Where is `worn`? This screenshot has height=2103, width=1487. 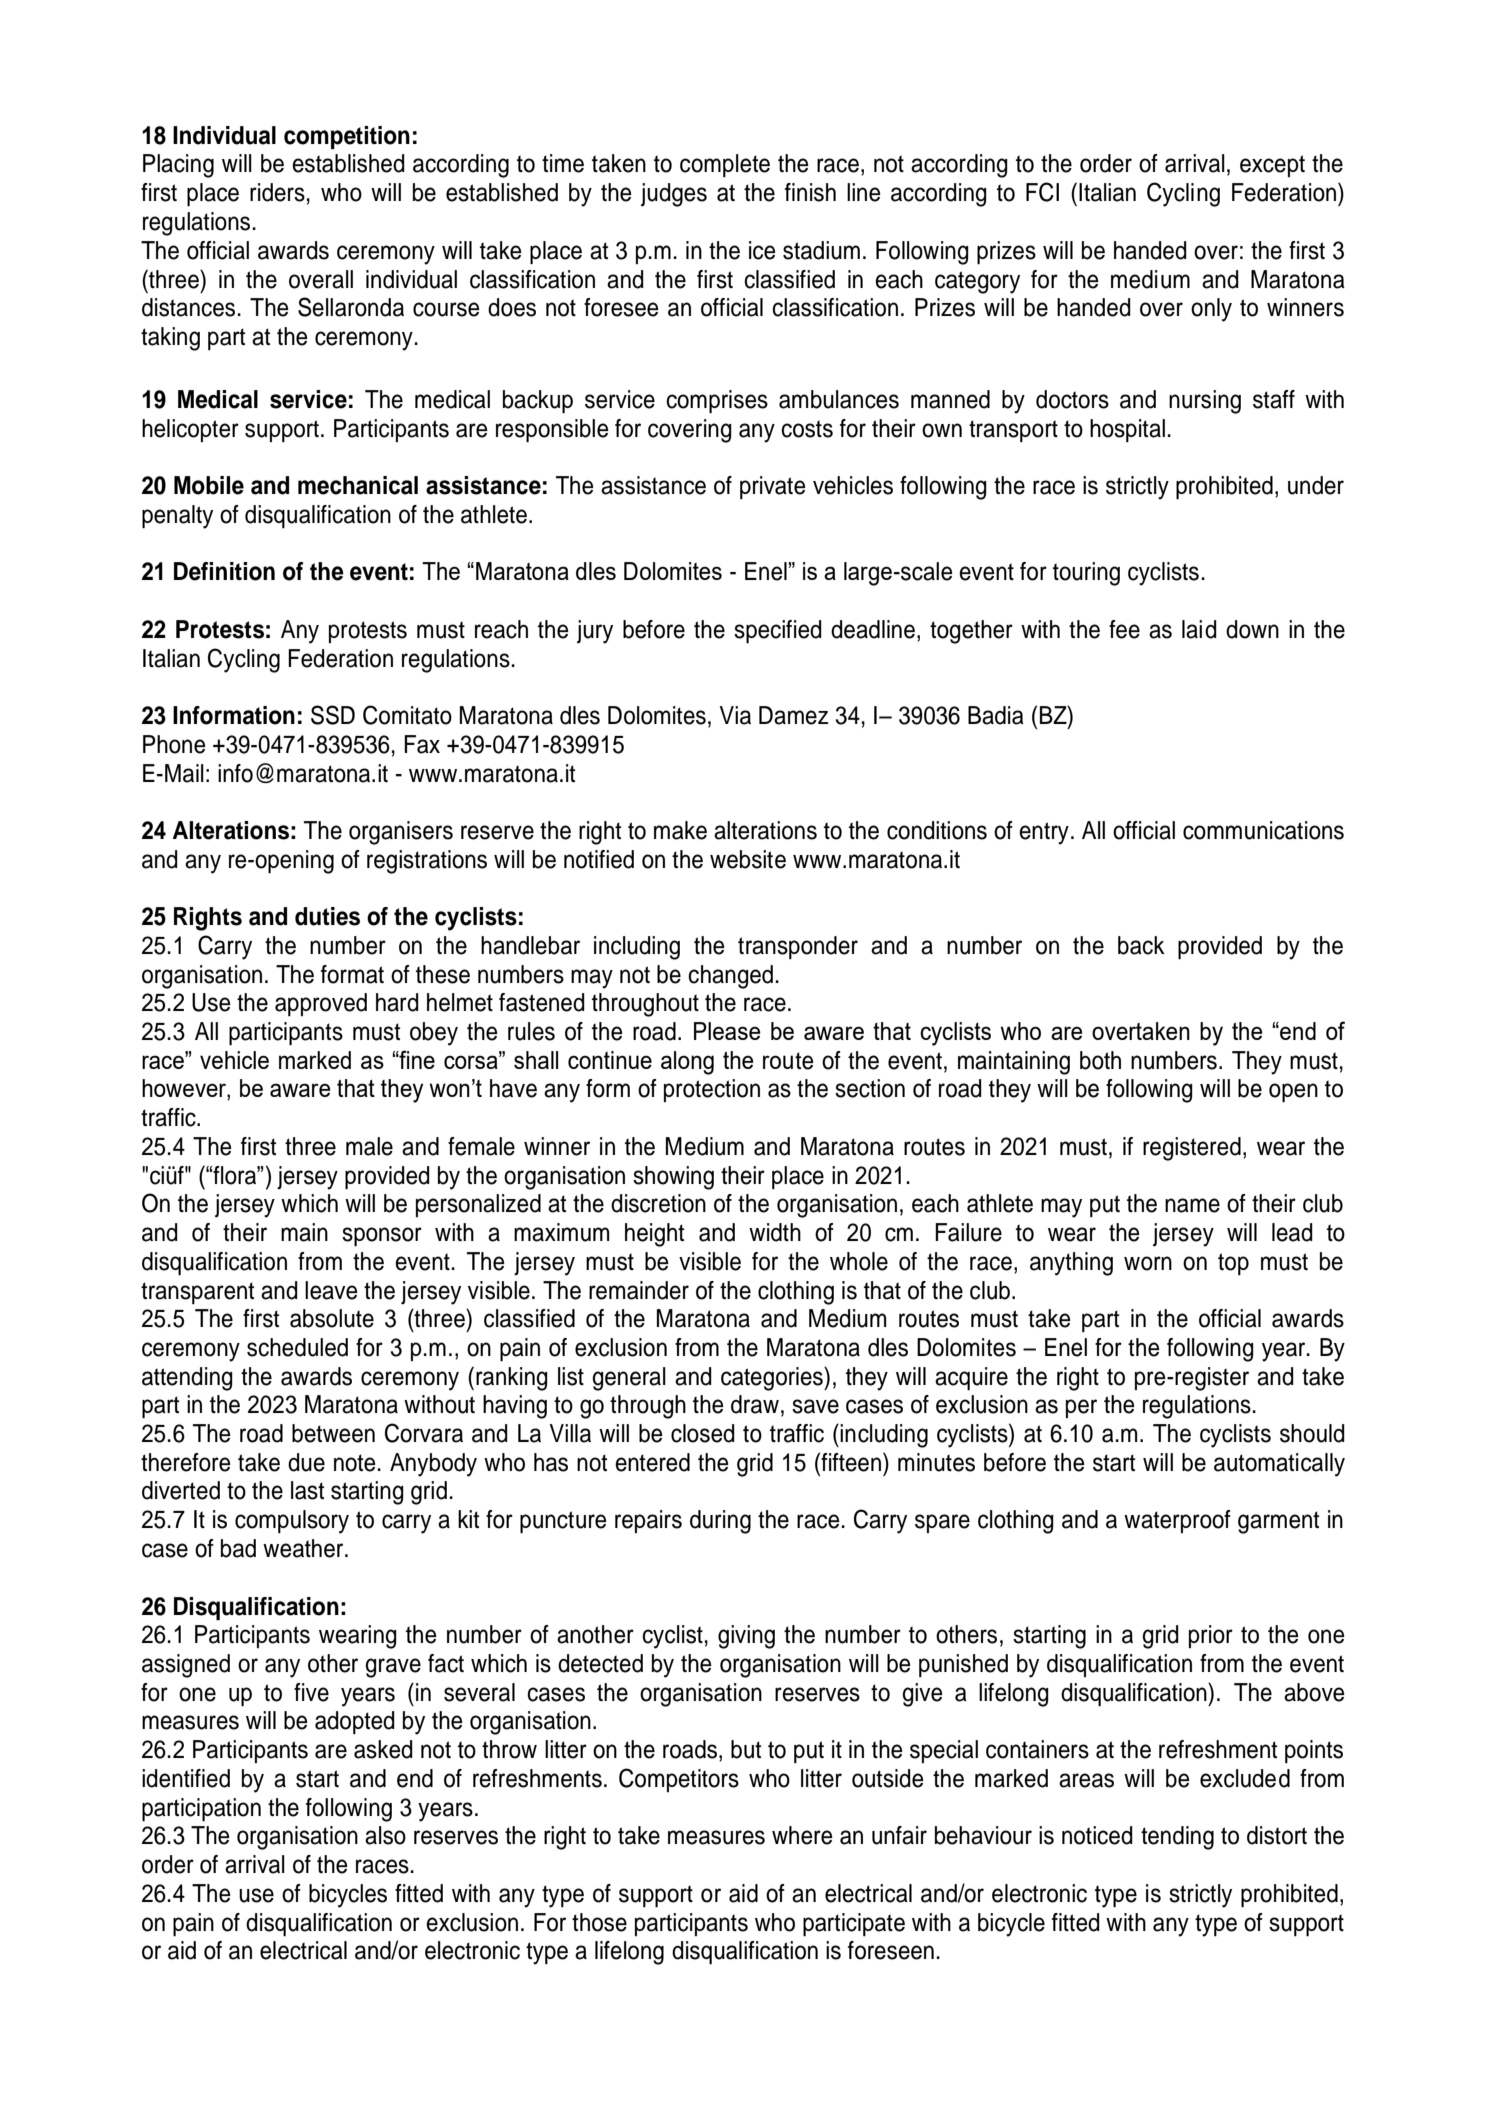 worn is located at coordinates (1148, 1263).
